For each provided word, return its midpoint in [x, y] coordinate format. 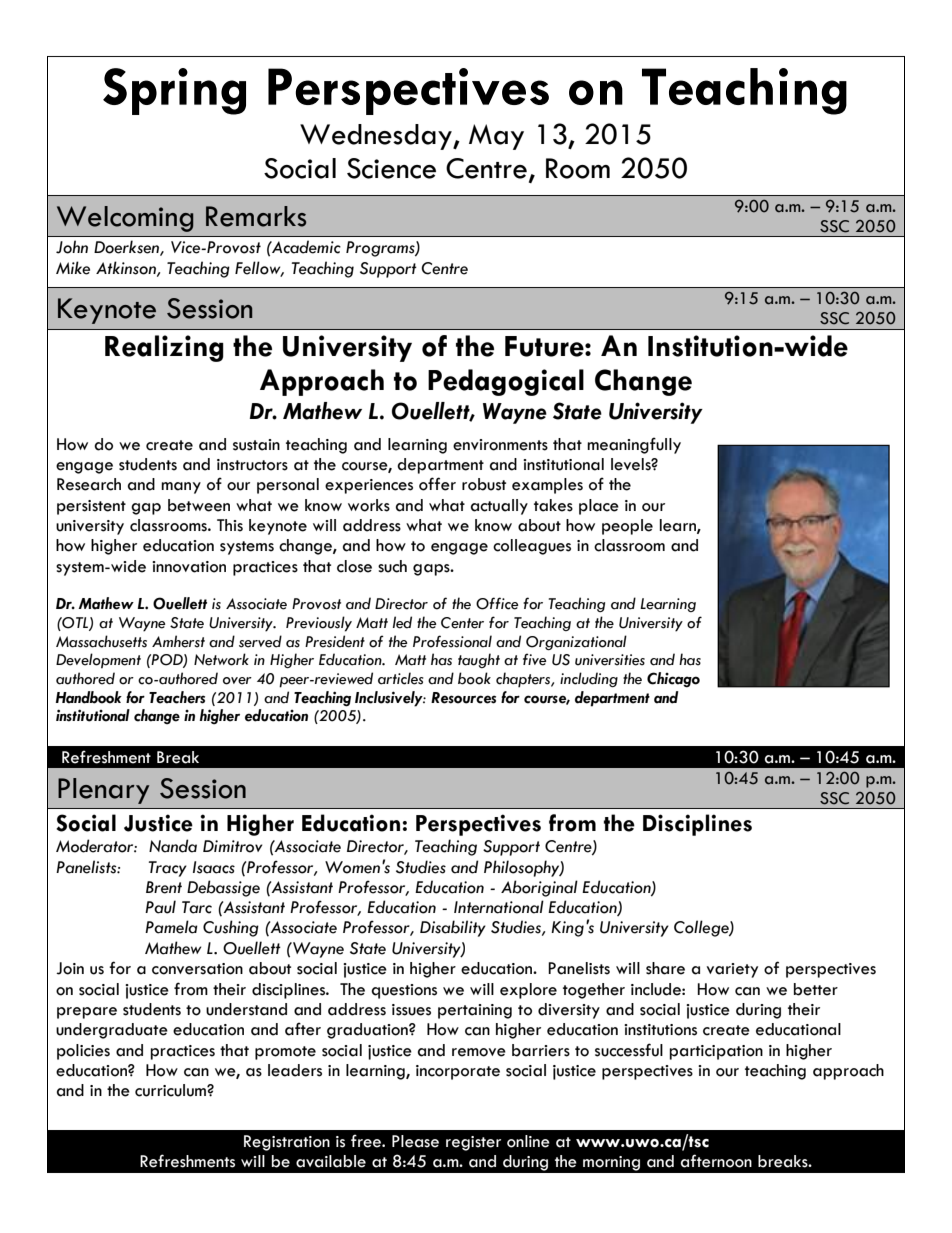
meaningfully [634, 445]
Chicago [673, 680]
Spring [174, 91]
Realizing [164, 348]
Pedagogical [506, 382]
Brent [164, 887]
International [499, 907]
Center [462, 623]
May [496, 137]
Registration [287, 1143]
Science [391, 168]
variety [732, 970]
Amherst [178, 641]
